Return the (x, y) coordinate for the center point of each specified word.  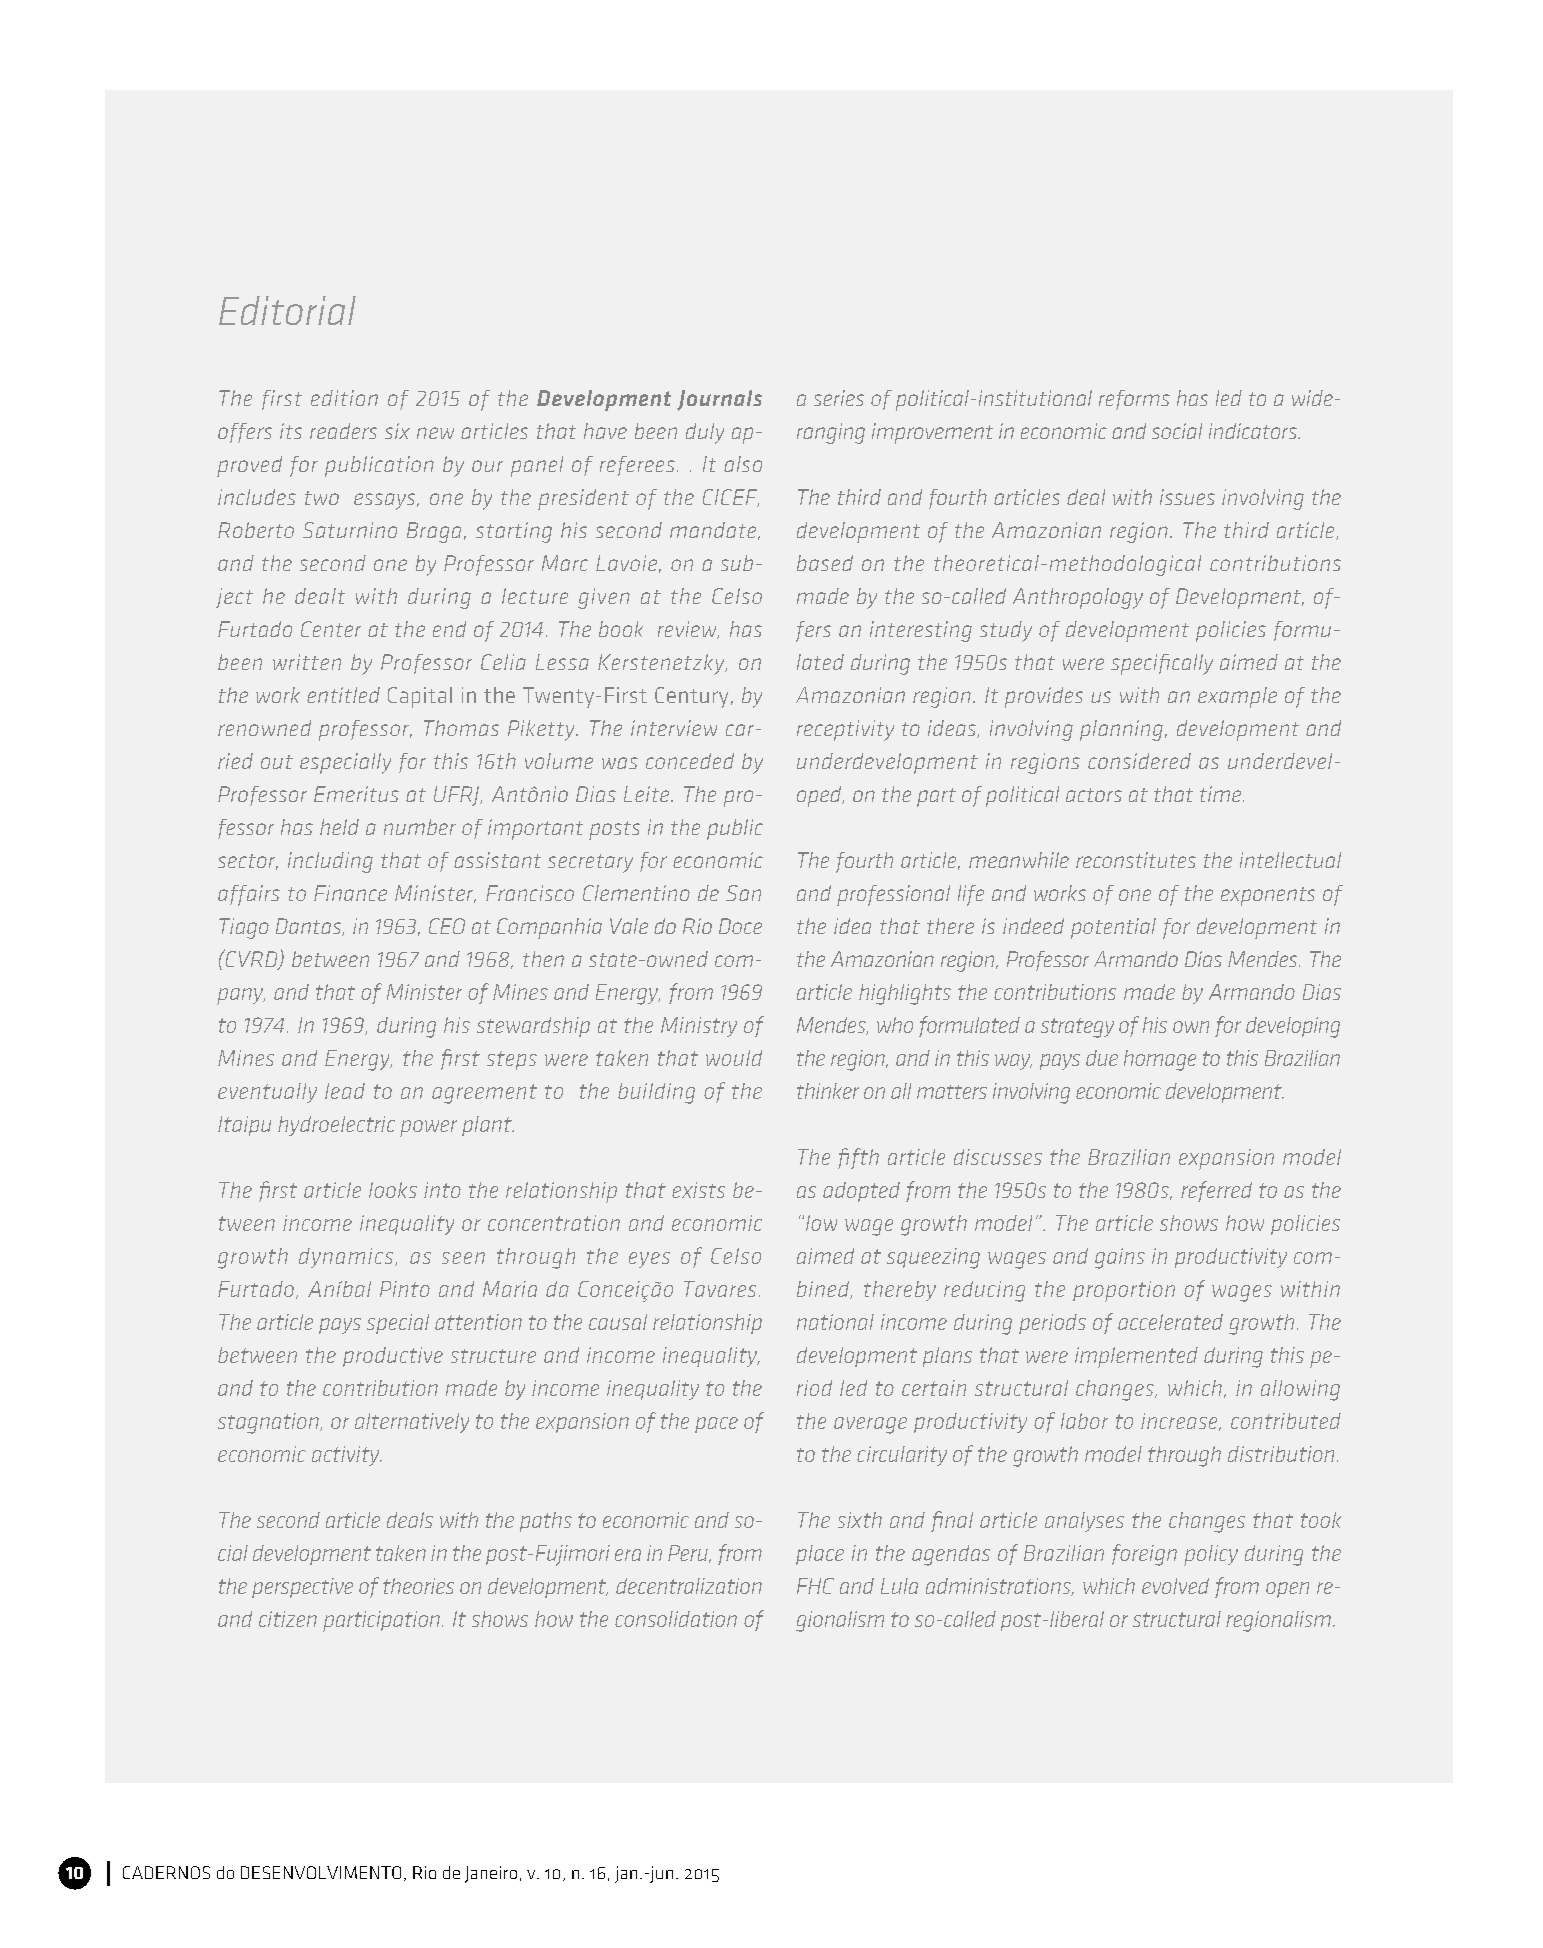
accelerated (1170, 1322)
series (839, 398)
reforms (1134, 400)
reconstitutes (1136, 860)
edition (344, 398)
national (835, 1322)
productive (393, 1357)
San (743, 893)
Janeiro (491, 1874)
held (339, 827)
